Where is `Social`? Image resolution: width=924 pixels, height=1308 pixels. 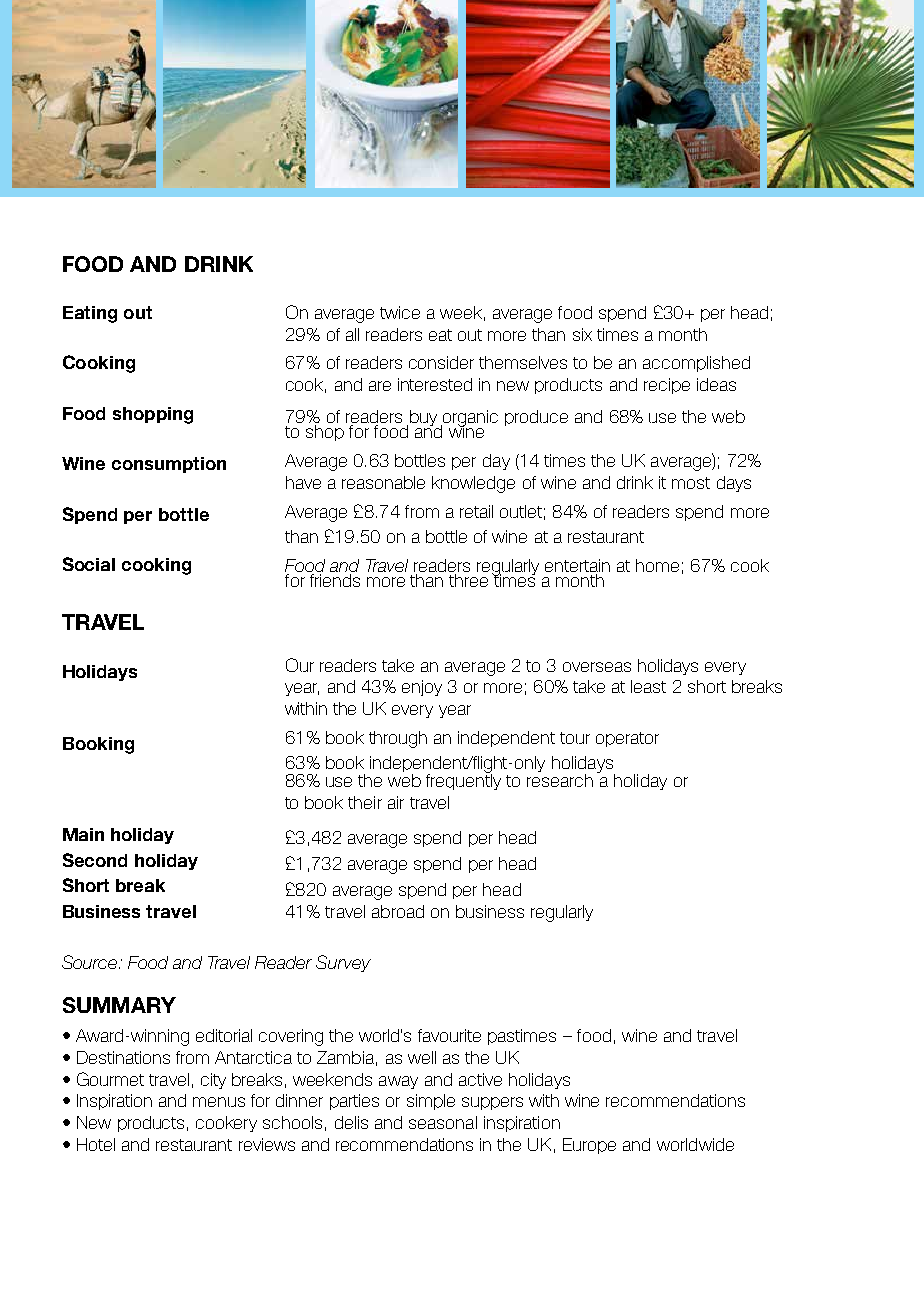 Social is located at coordinates (89, 564).
